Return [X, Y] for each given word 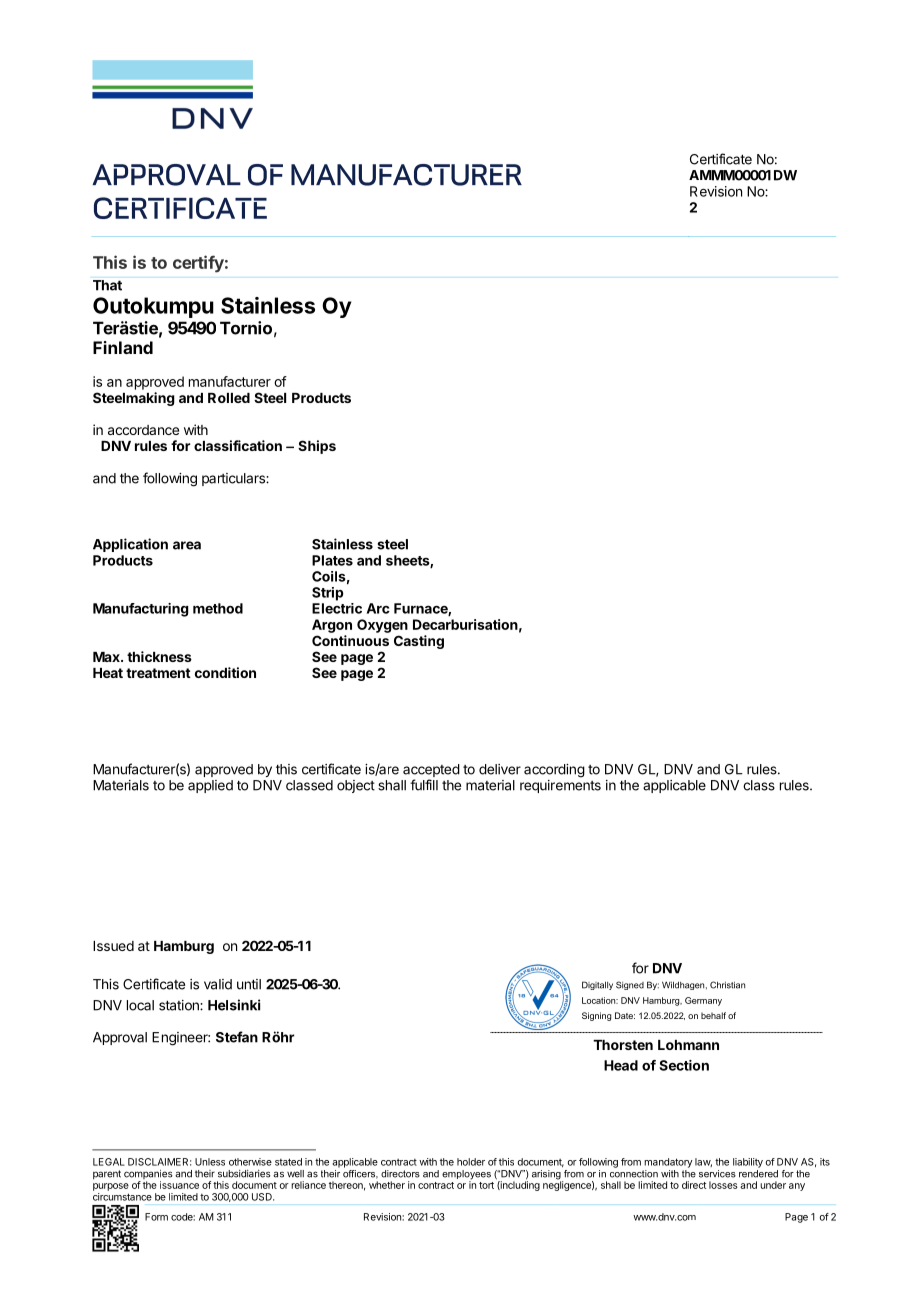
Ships [317, 447]
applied [210, 786]
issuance [179, 1185]
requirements [560, 786]
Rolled [229, 398]
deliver [500, 769]
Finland [123, 347]
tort [486, 1185]
